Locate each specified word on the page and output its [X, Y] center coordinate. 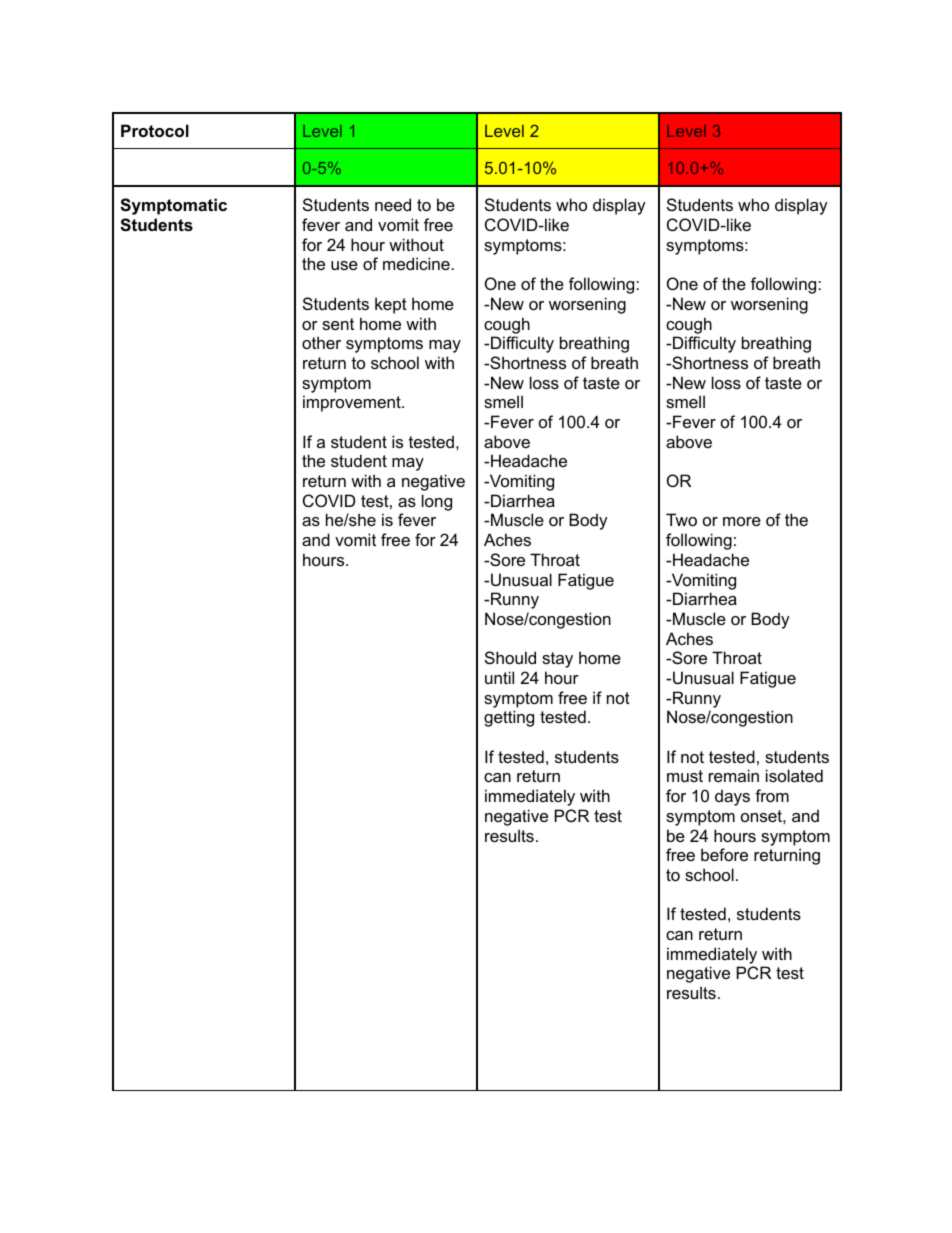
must [685, 776]
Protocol [155, 130]
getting [509, 718]
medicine [416, 263]
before [724, 854]
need [393, 204]
